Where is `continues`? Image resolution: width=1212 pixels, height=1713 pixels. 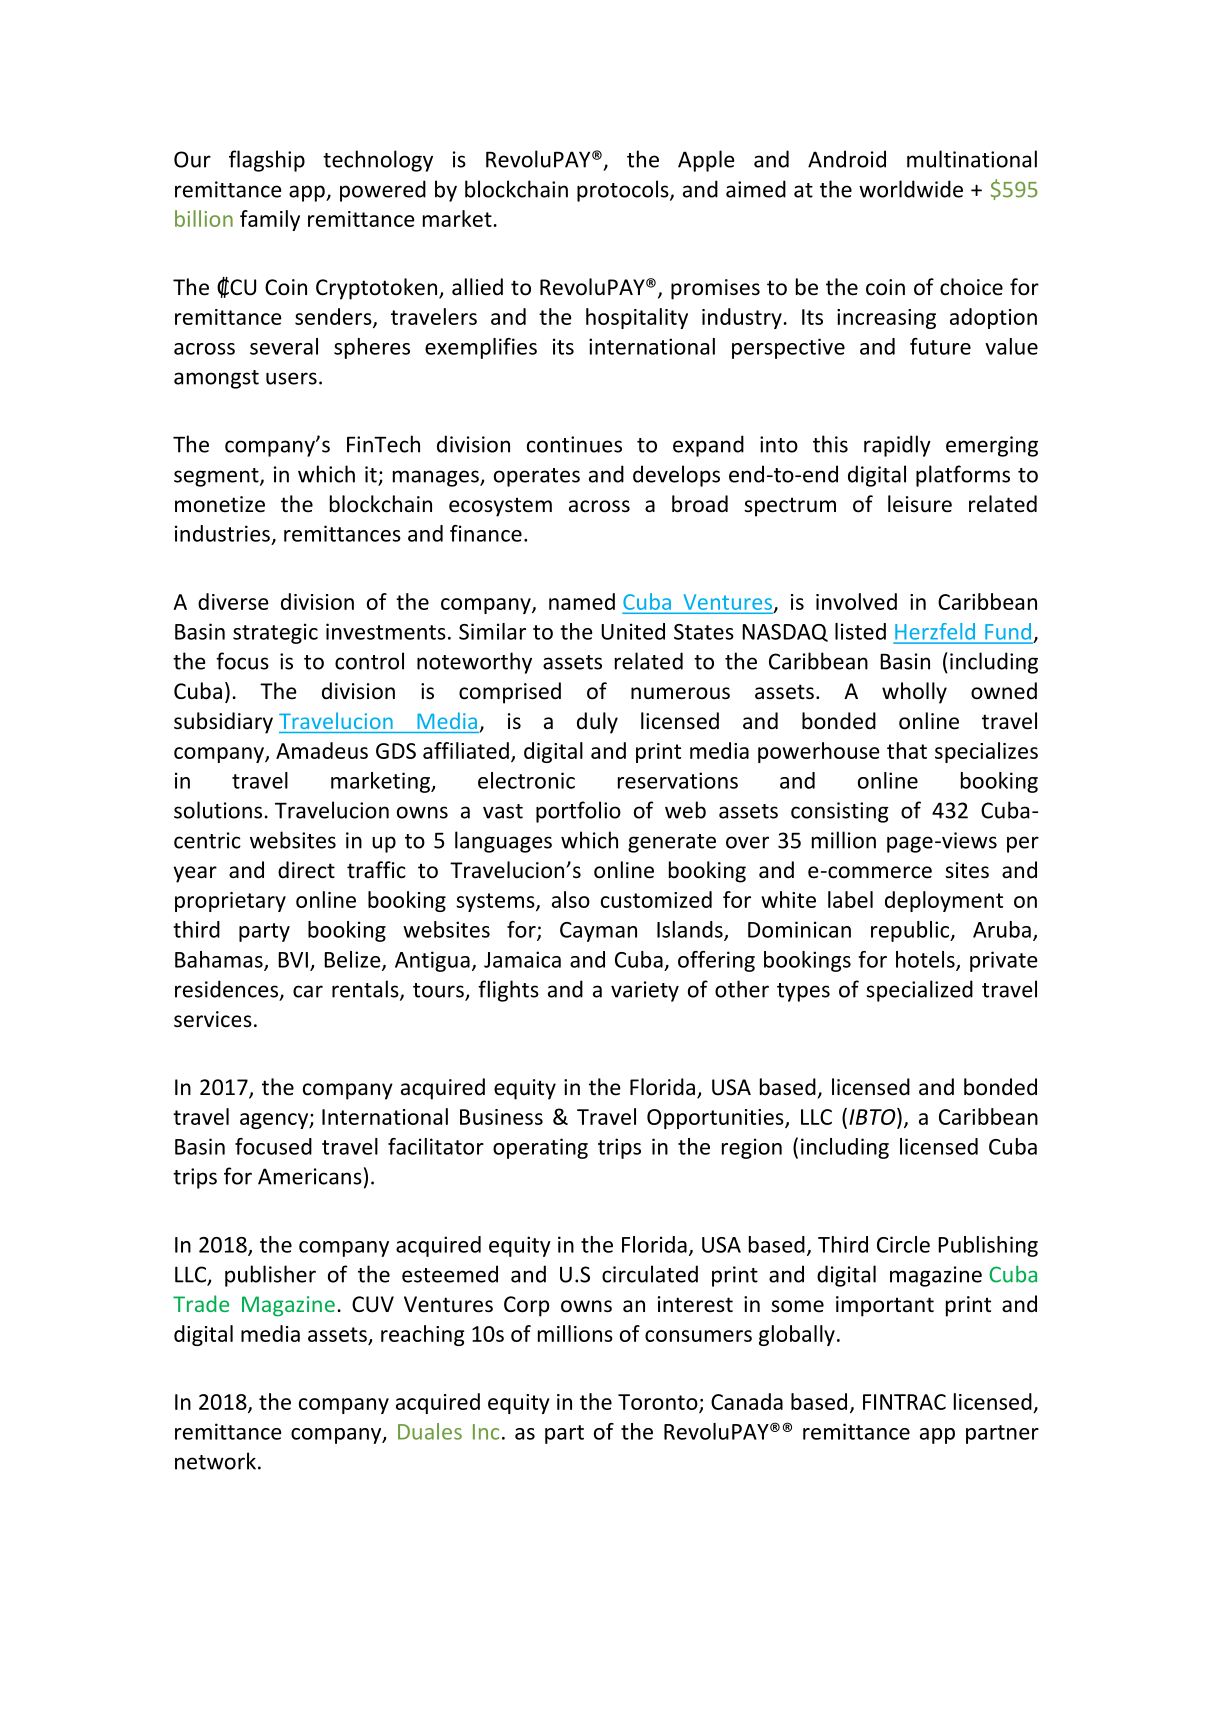
continues is located at coordinates (574, 444).
